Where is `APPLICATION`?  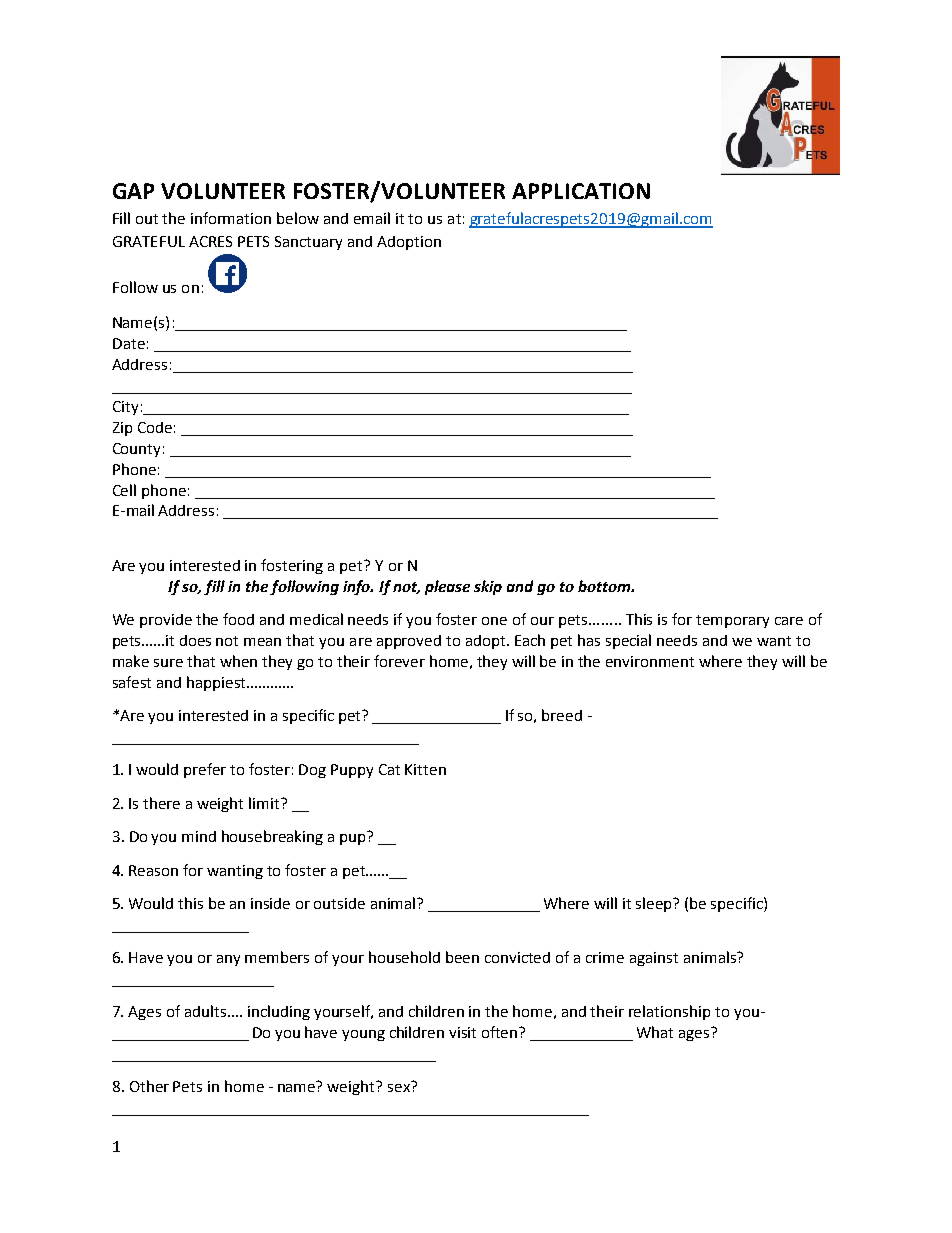
APPLICATION is located at coordinates (581, 191).
